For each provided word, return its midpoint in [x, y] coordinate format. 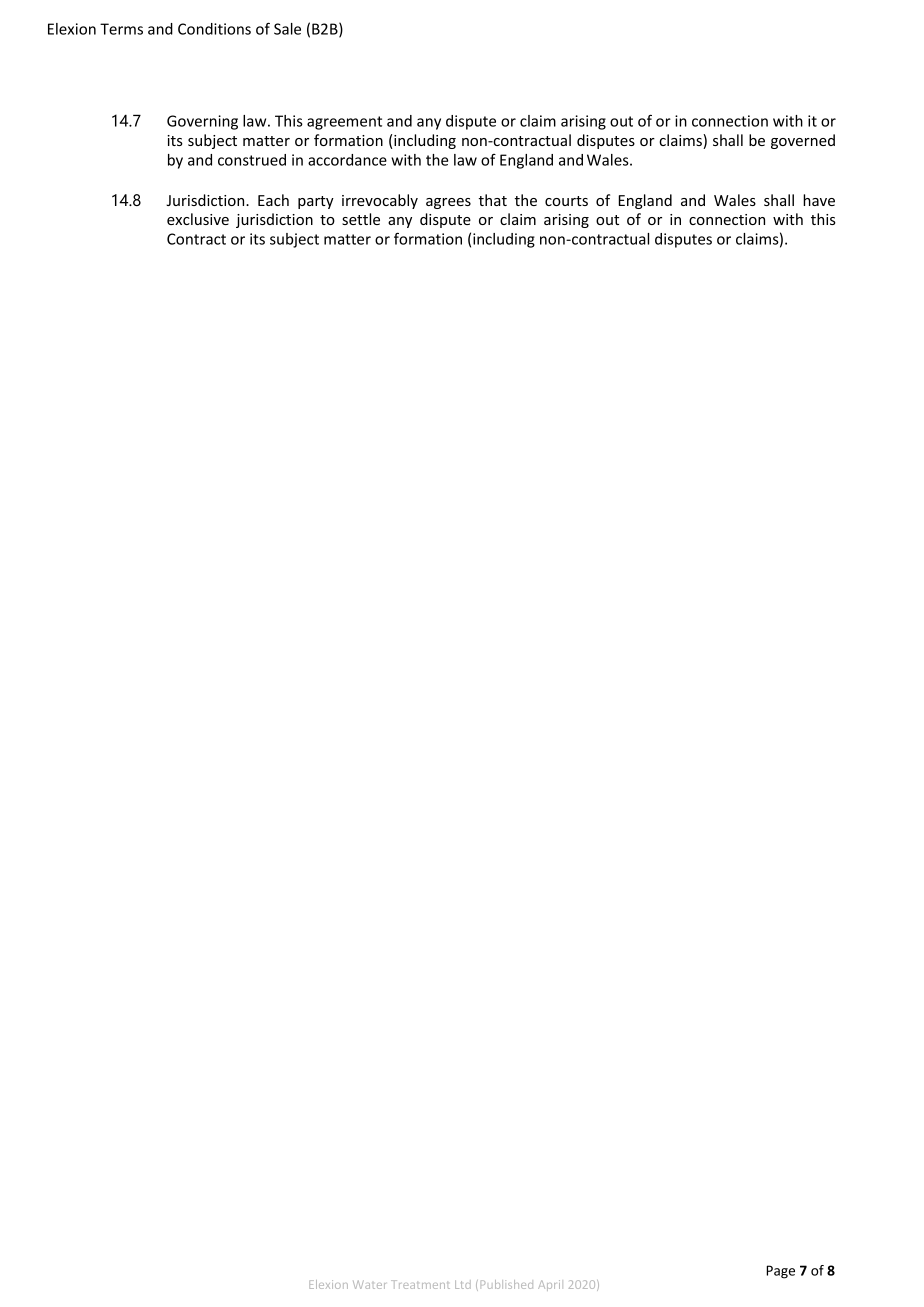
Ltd [463, 1284]
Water [369, 1284]
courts [566, 201]
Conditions [214, 29]
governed [803, 141]
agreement [344, 123]
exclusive [198, 219]
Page [780, 1272]
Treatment [420, 1284]
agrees [448, 203]
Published [507, 1284]
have [819, 200]
